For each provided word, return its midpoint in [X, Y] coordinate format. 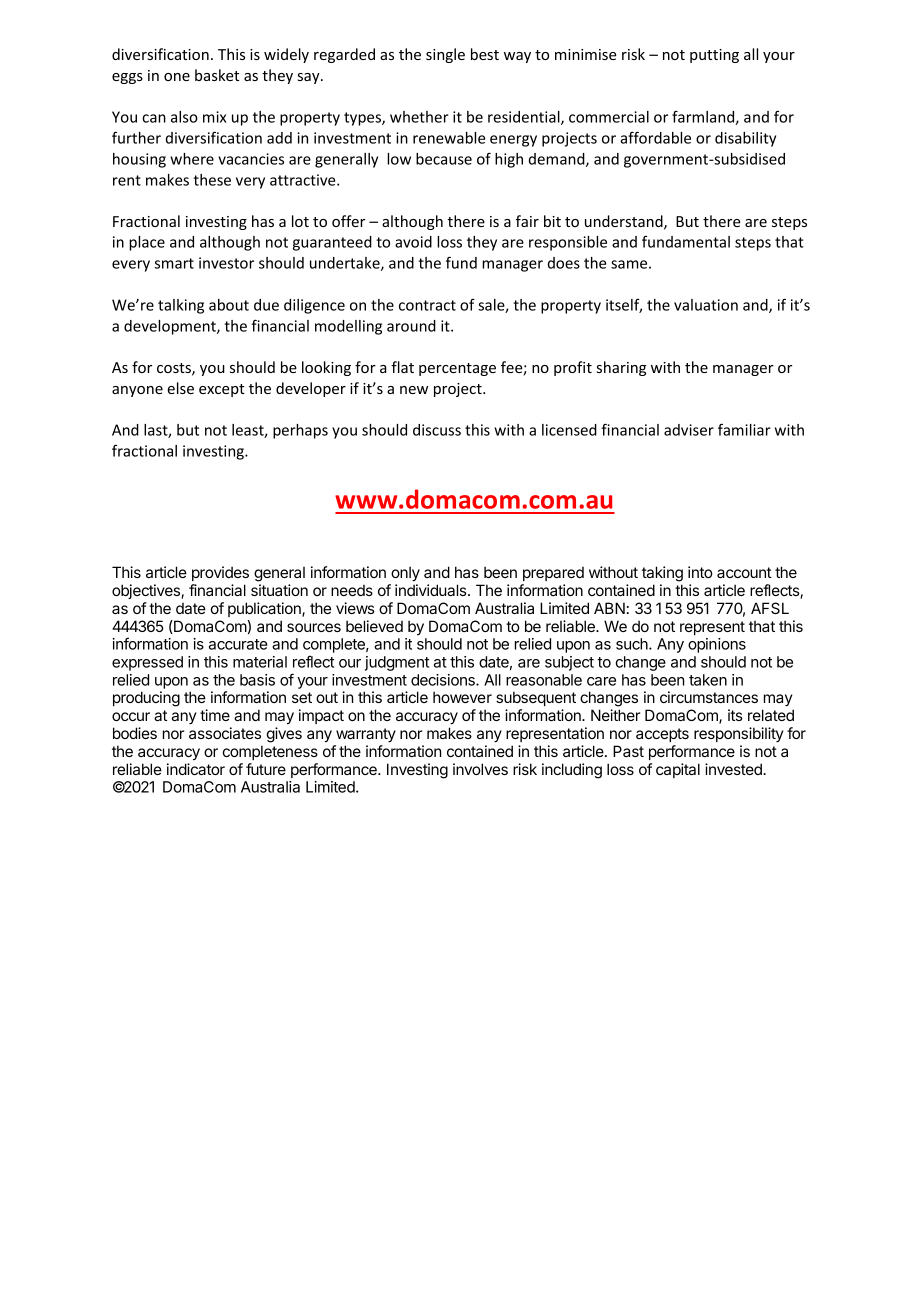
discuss [437, 430]
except [222, 390]
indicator [196, 769]
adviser [689, 430]
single [445, 55]
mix [214, 117]
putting [714, 56]
